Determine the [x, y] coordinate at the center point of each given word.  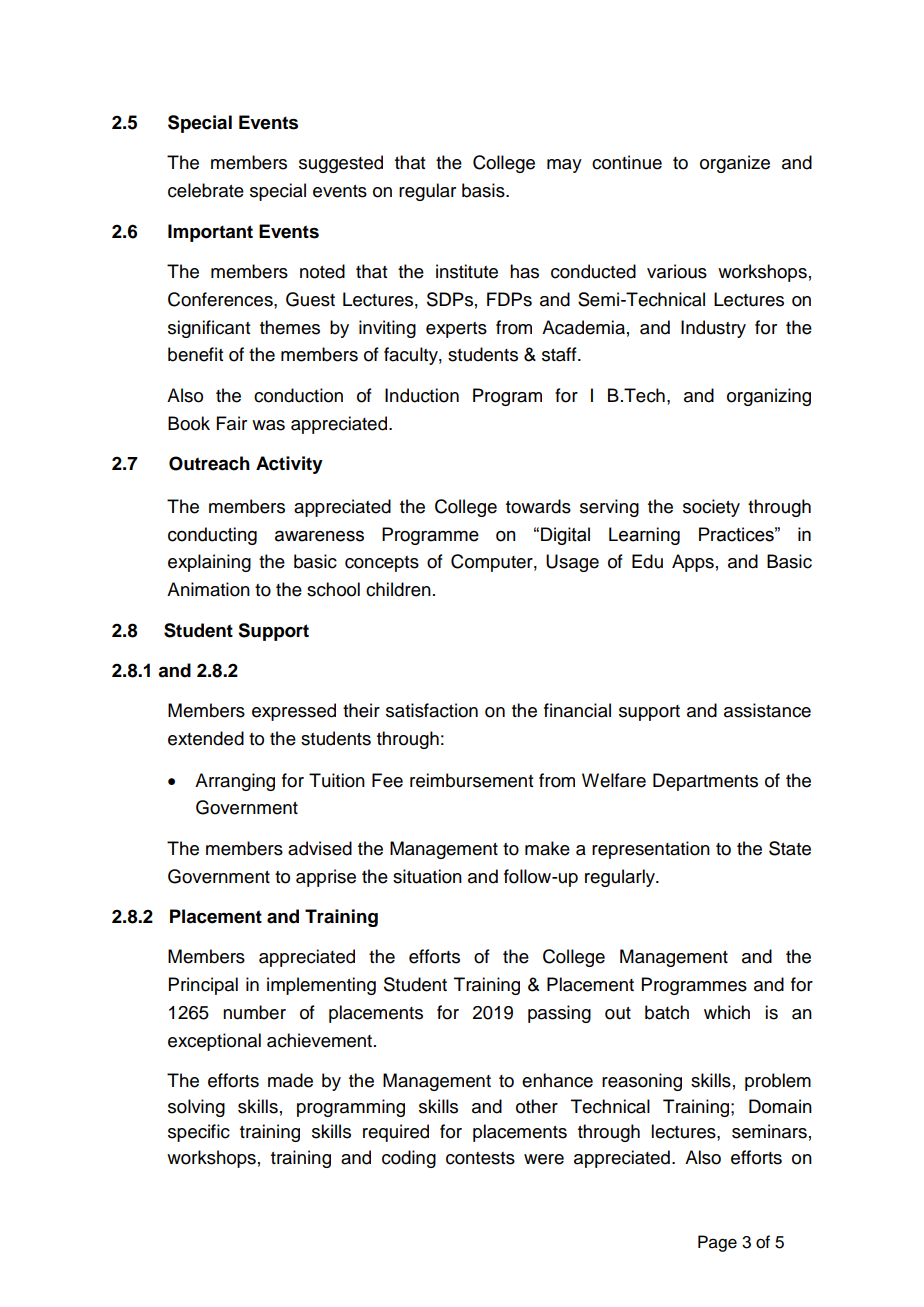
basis [484, 190]
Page [717, 1243]
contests [480, 1158]
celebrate [206, 190]
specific [199, 1133]
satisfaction [432, 710]
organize [735, 164]
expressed [294, 712]
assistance [767, 710]
